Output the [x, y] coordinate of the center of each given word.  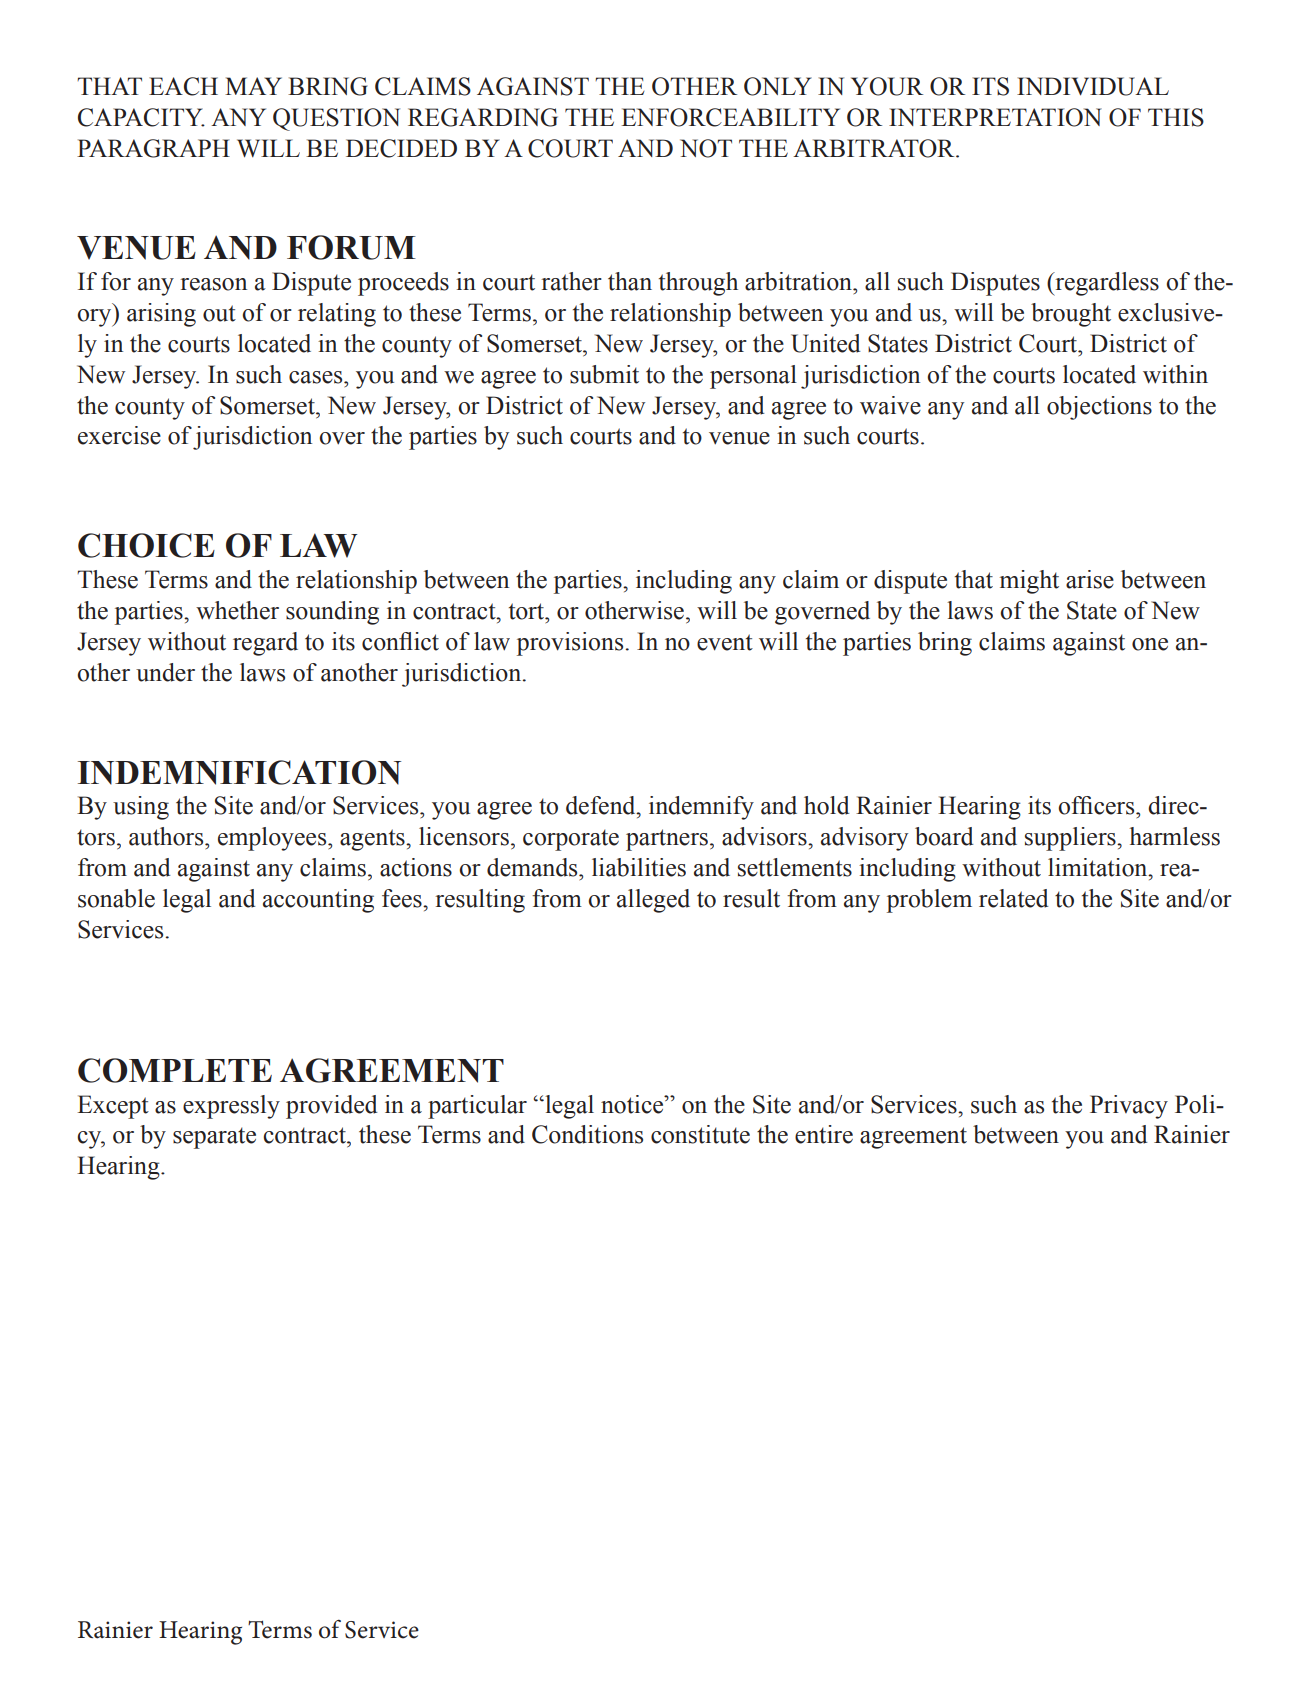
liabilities [639, 867]
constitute [700, 1134]
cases [317, 377]
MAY [253, 86]
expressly [231, 1107]
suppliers [1071, 839]
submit [604, 374]
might [1029, 582]
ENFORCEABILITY [730, 117]
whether [237, 610]
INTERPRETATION [995, 117]
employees [273, 839]
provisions [571, 644]
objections [1099, 408]
